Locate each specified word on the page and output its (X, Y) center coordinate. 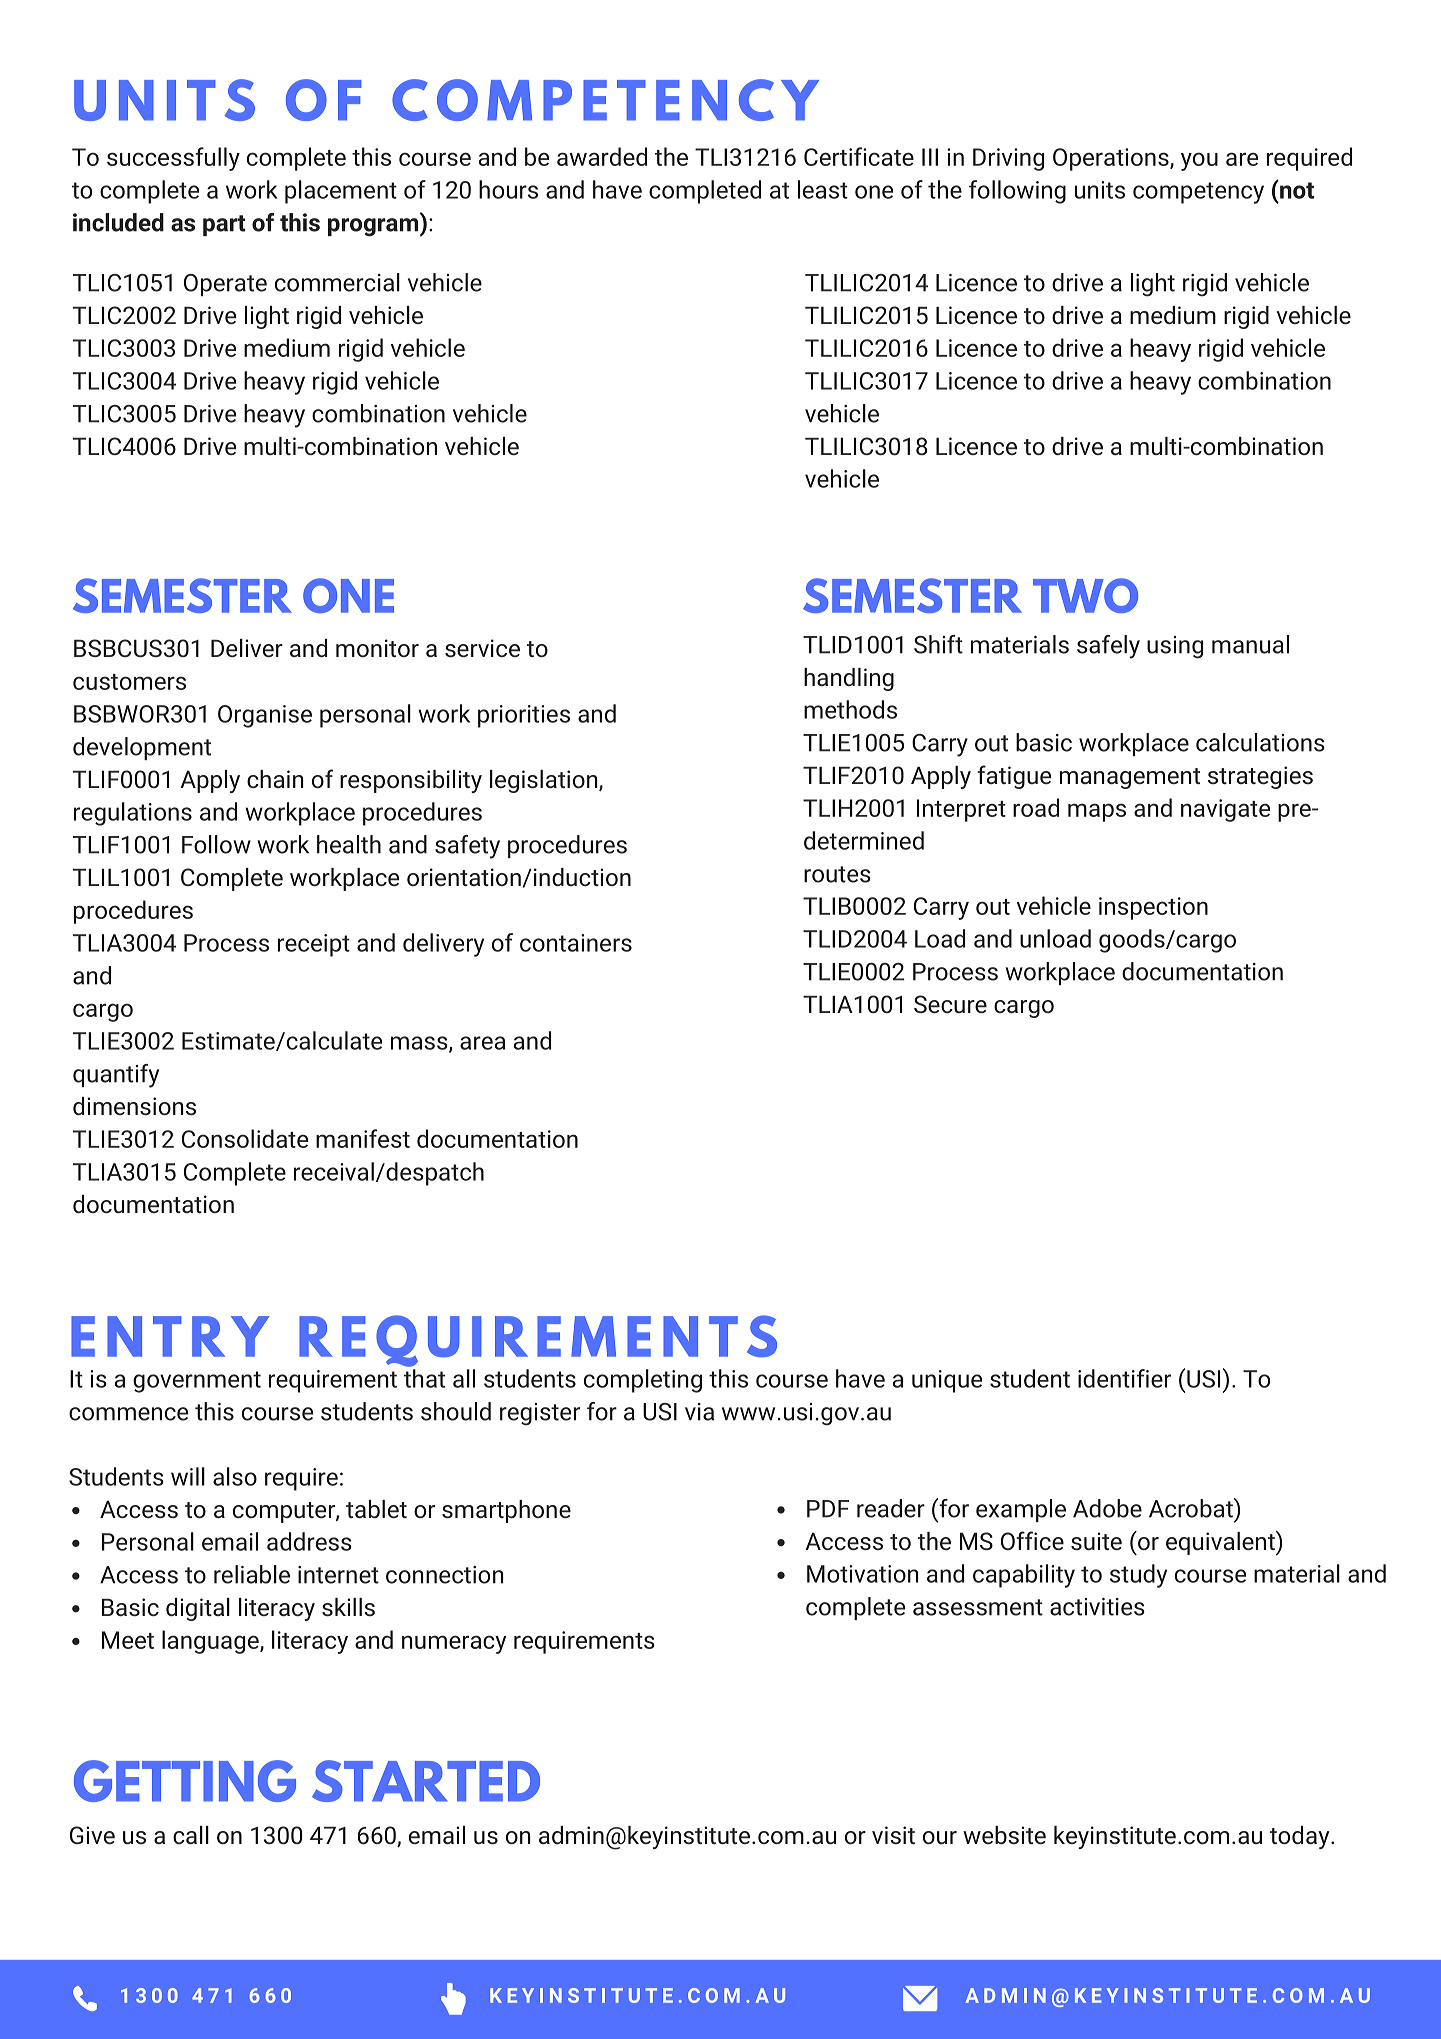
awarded (602, 156)
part (224, 225)
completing (643, 1381)
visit (893, 1835)
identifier (1124, 1378)
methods (850, 709)
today (1301, 1837)
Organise (265, 716)
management (1130, 778)
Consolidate (245, 1138)
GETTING (185, 1781)
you (1199, 161)
